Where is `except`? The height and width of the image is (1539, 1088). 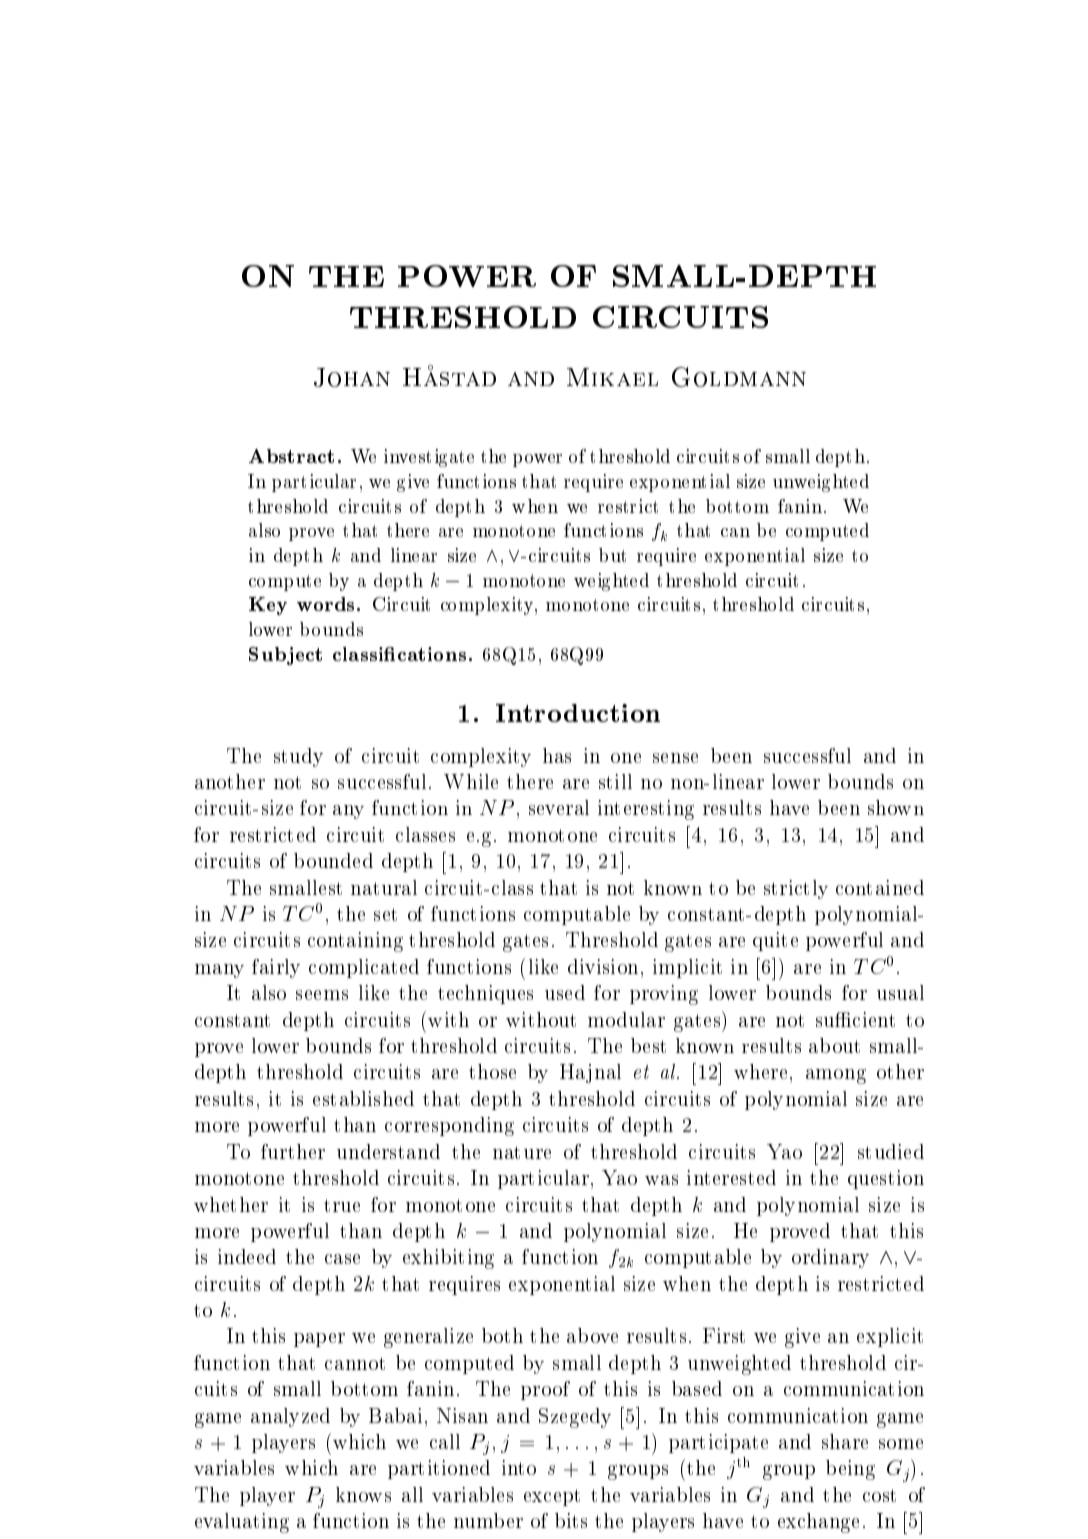 except is located at coordinates (552, 1497).
